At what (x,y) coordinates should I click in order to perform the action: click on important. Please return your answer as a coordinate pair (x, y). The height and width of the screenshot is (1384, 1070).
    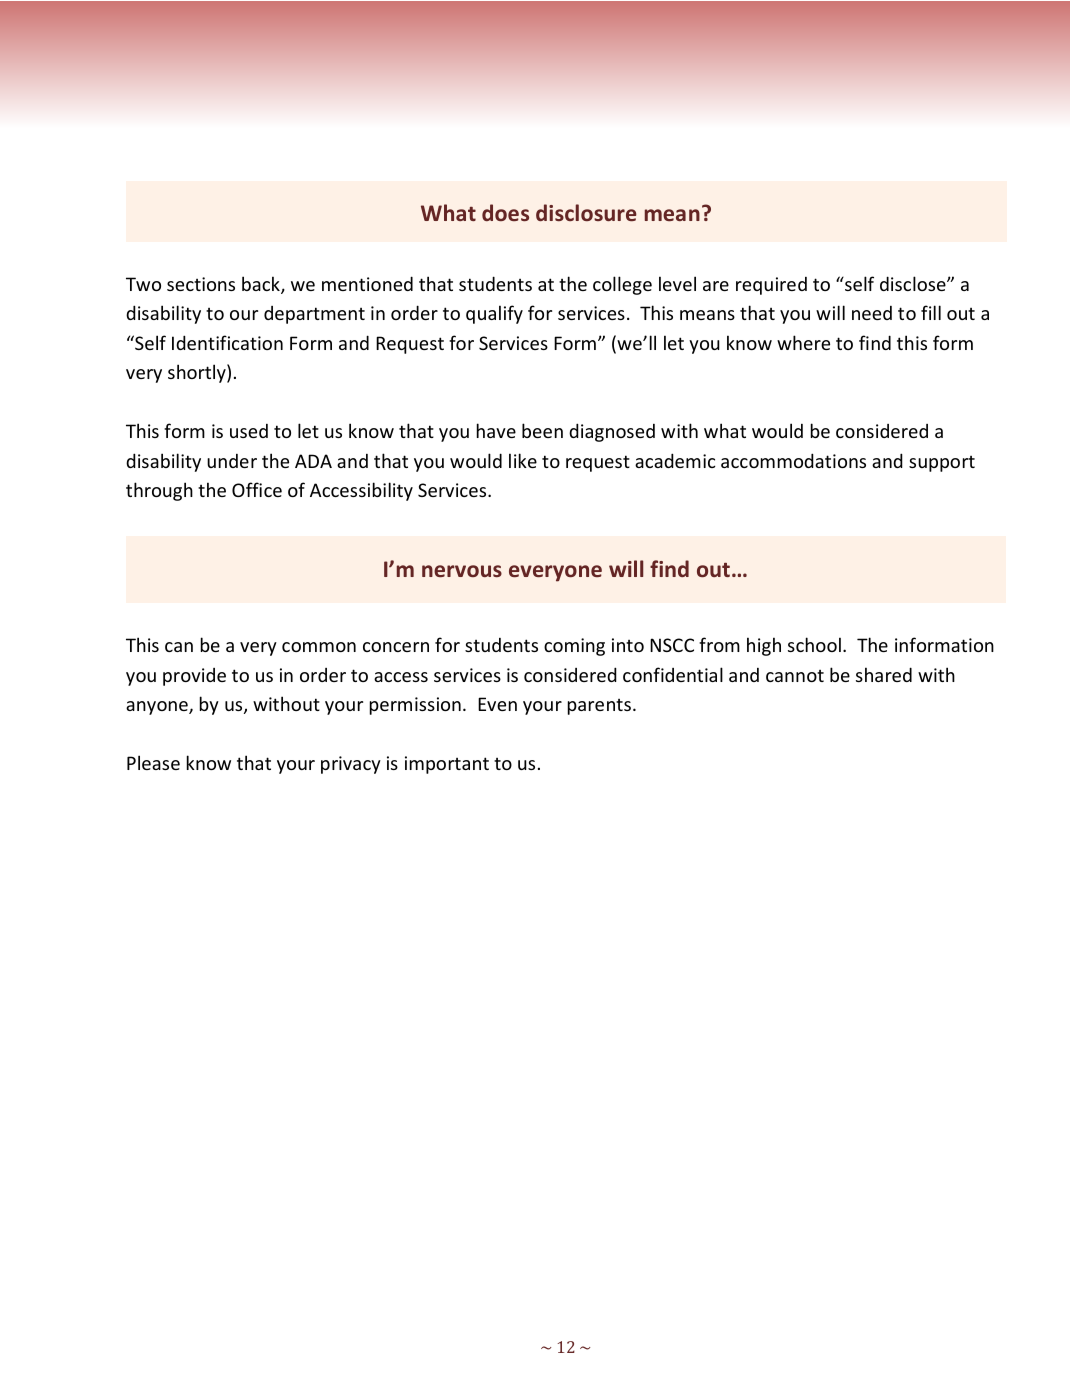
    Looking at the image, I should click on (447, 765).
